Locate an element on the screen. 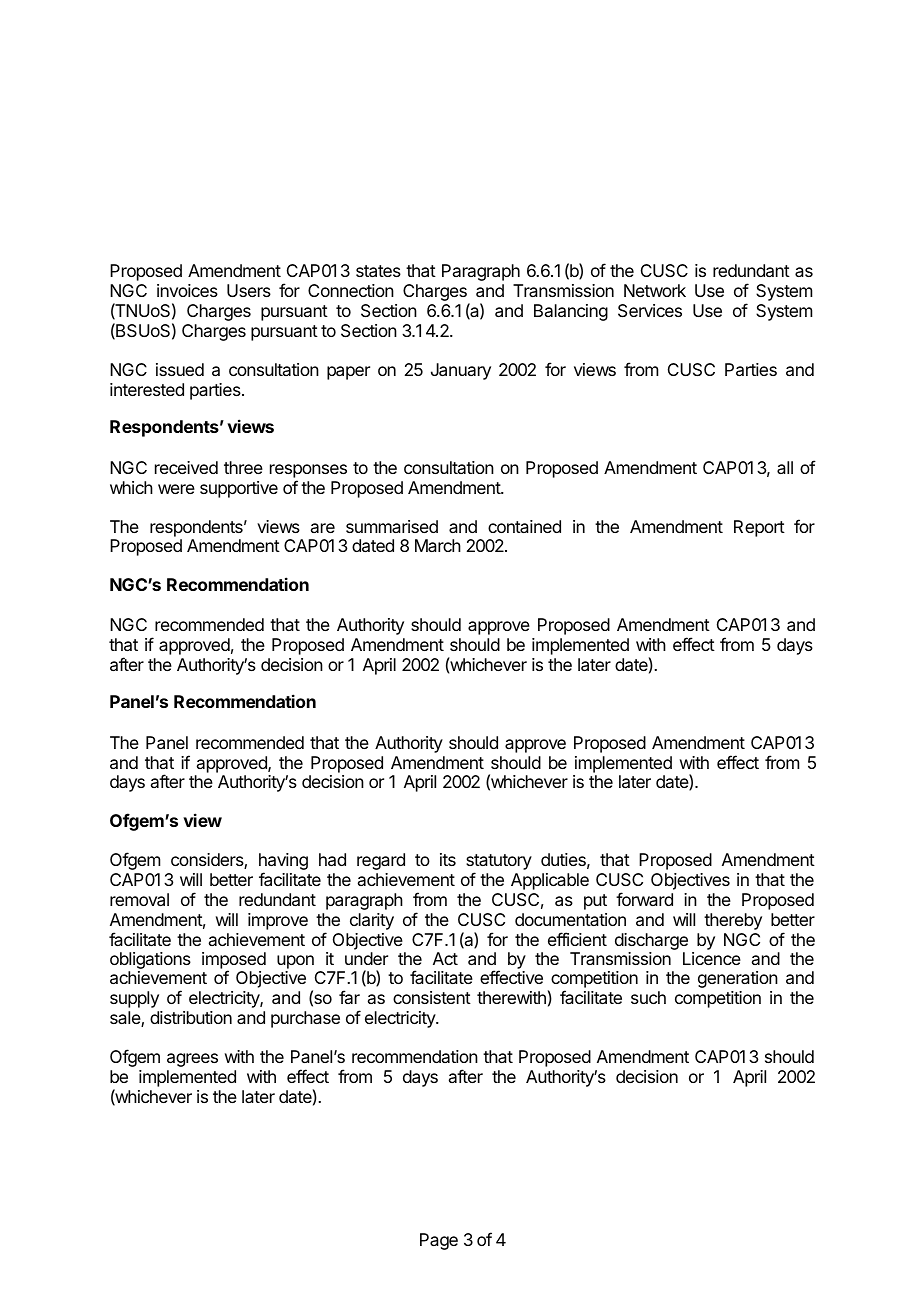 This screenshot has width=924, height=1307. Network is located at coordinates (655, 290).
